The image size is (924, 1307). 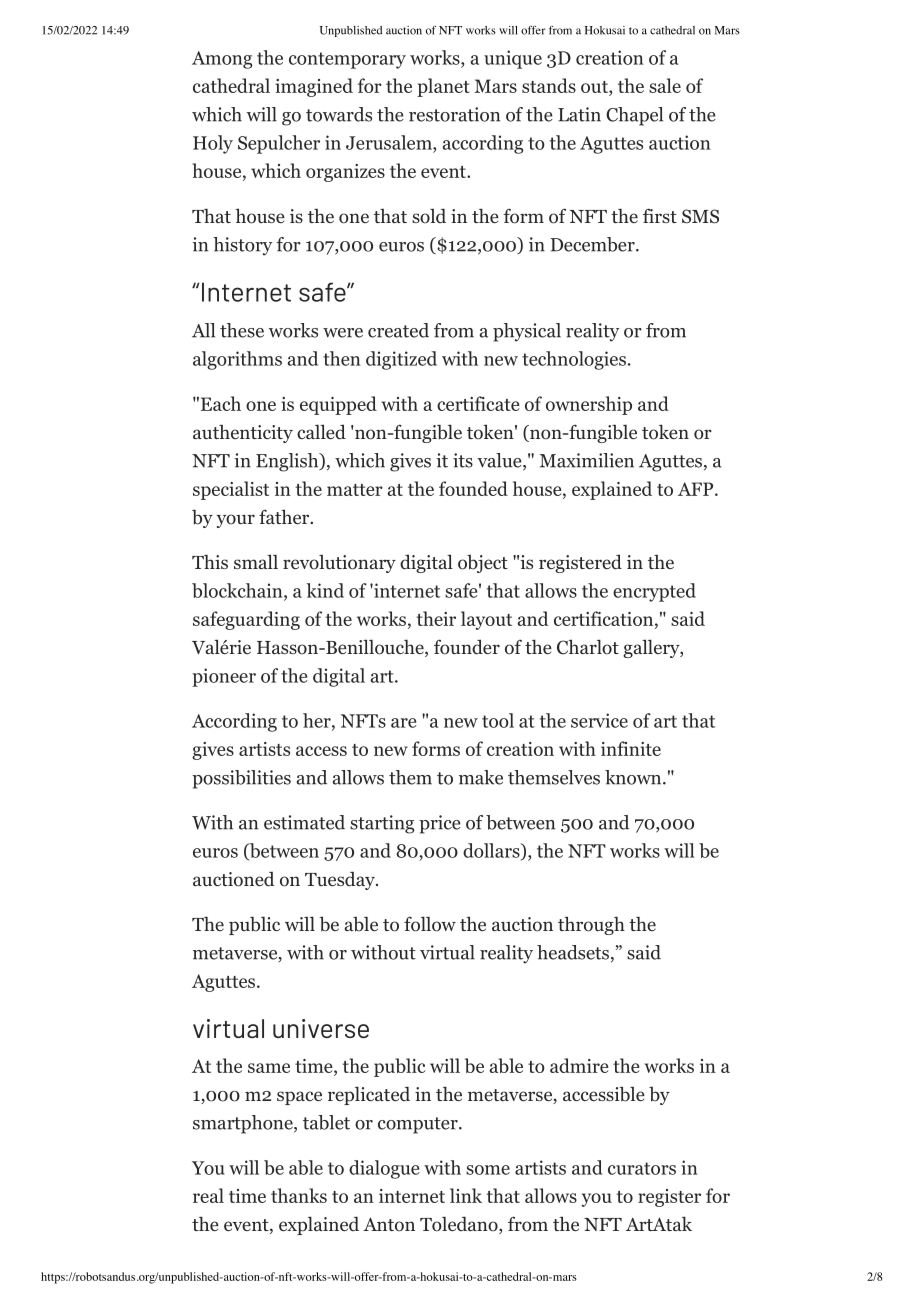 I want to click on restoration, so click(x=454, y=114).
